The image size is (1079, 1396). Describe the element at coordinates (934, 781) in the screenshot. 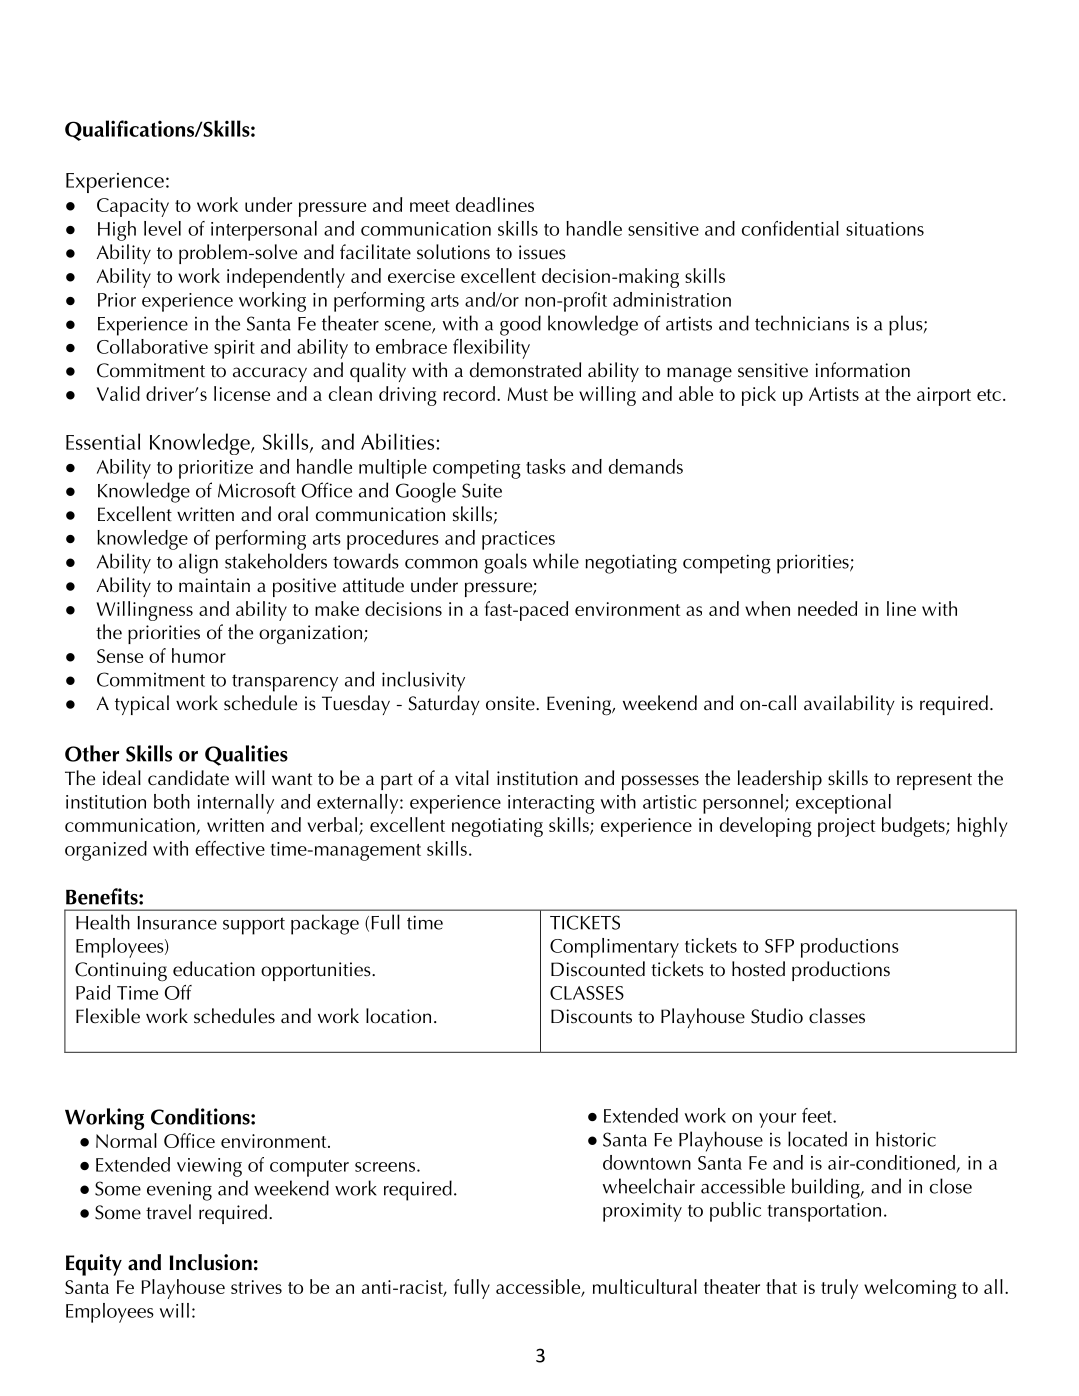

I see `represent` at that location.
